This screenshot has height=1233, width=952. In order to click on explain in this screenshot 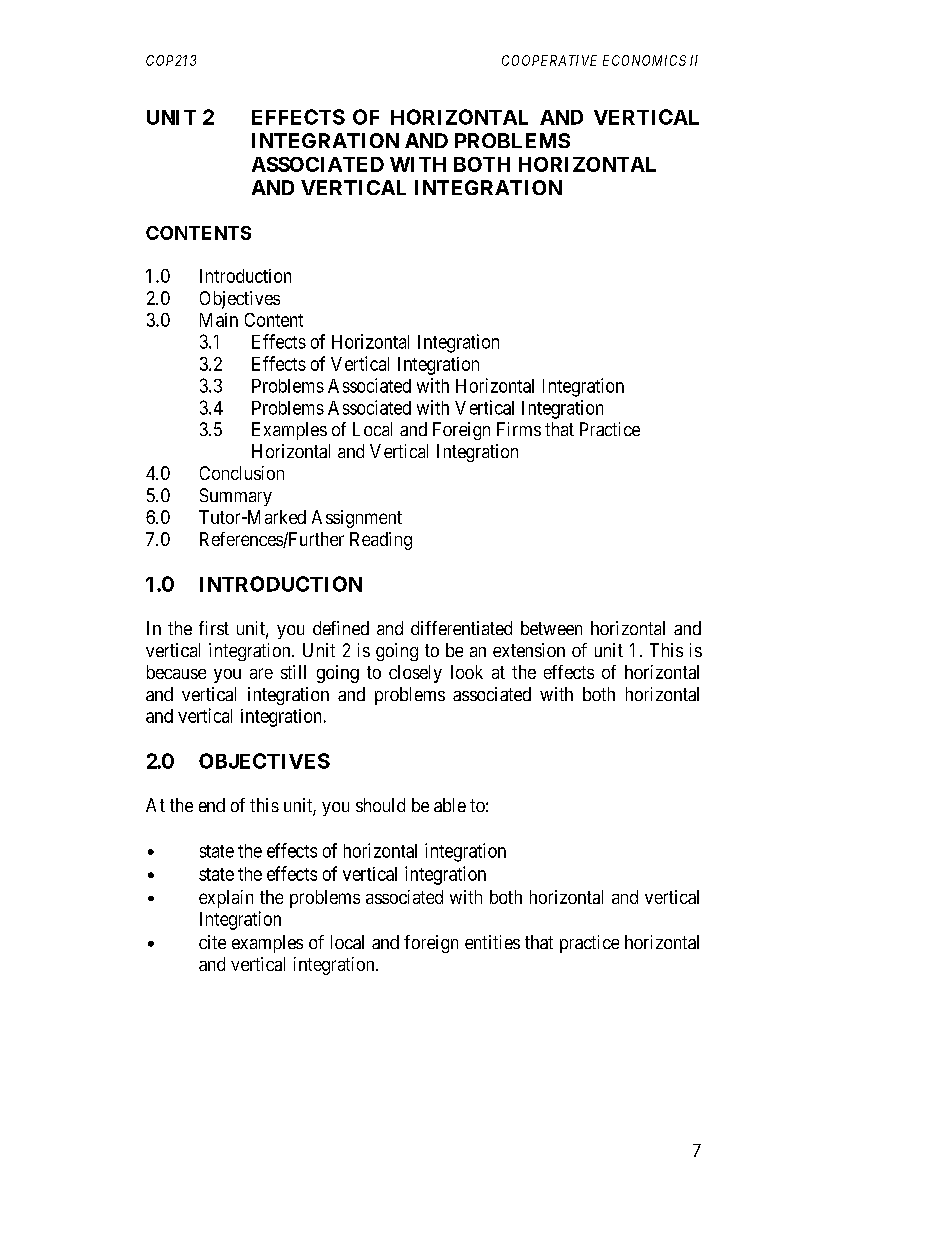, I will do `click(226, 899)`.
